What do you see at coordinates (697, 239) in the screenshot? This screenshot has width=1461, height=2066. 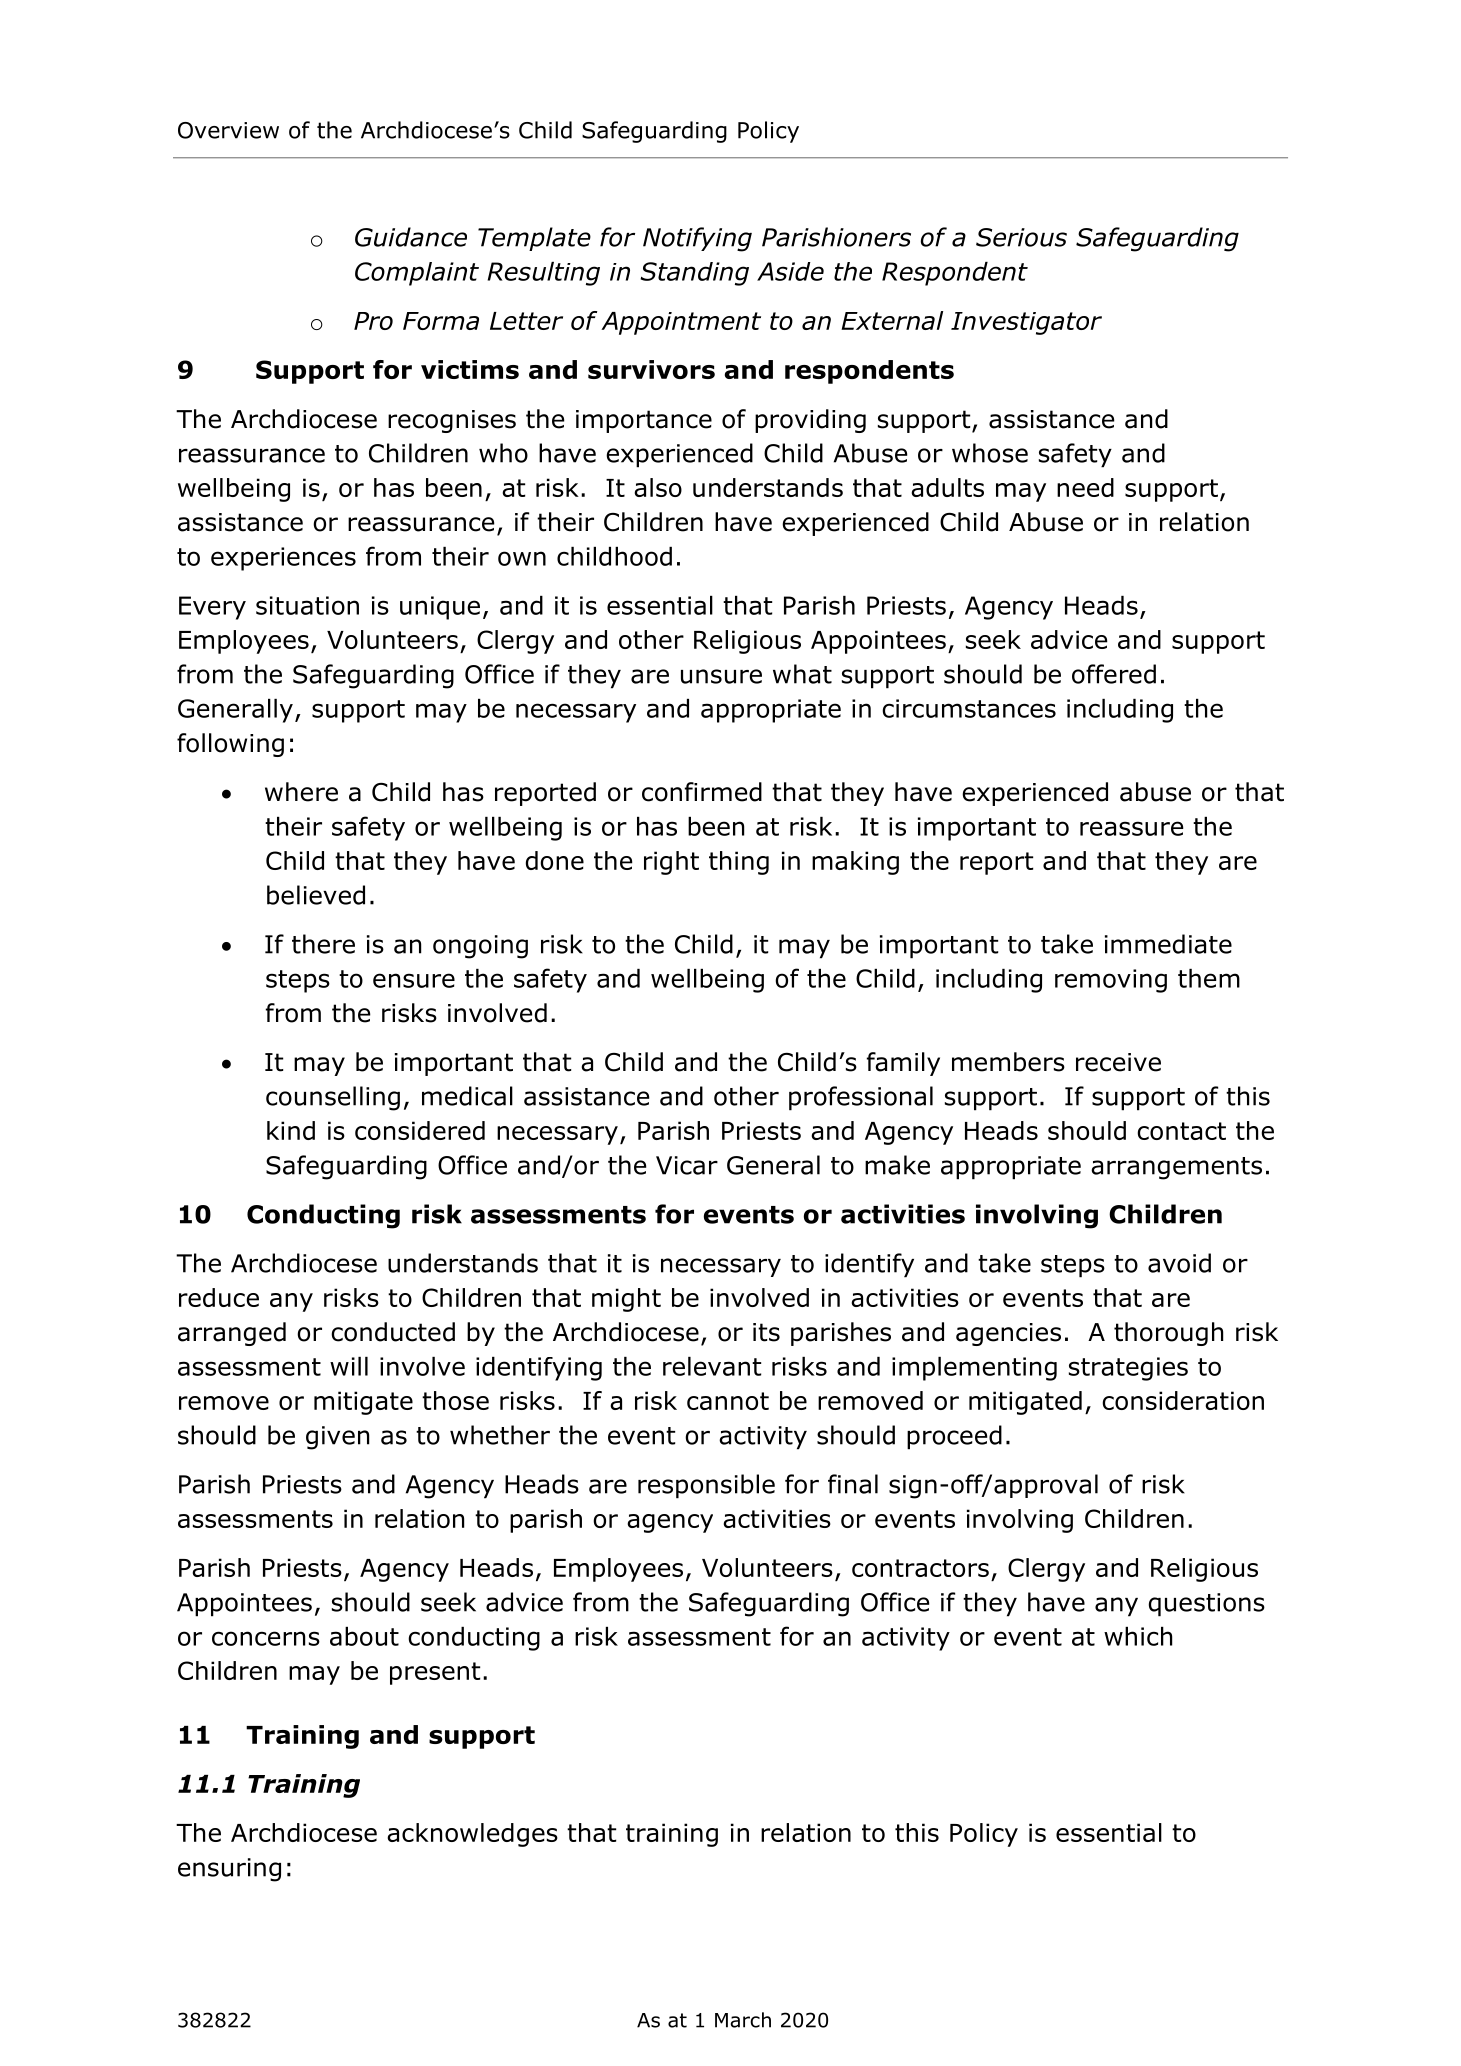 I see `Notifying` at bounding box center [697, 239].
